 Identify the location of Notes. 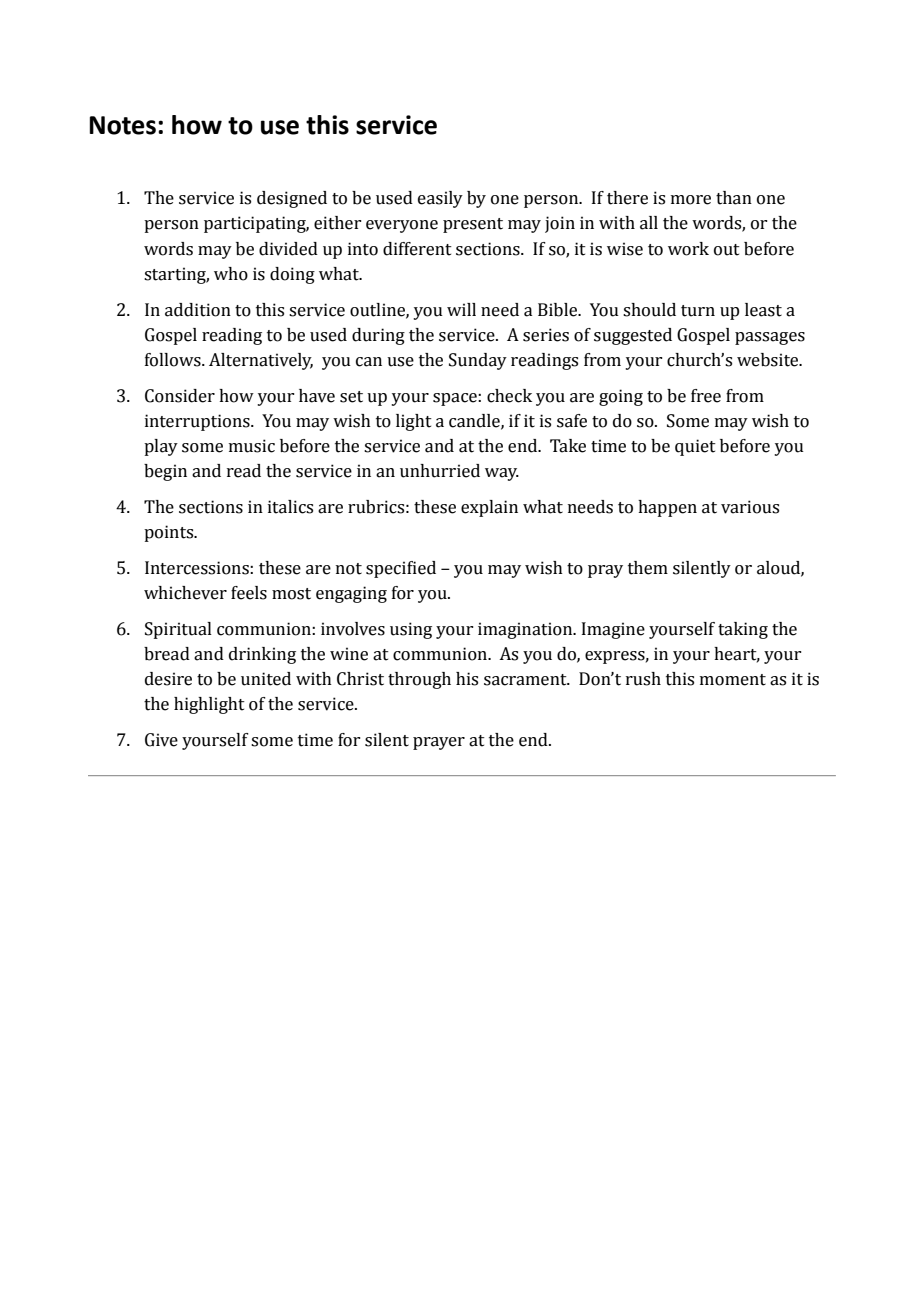
(123, 125).
